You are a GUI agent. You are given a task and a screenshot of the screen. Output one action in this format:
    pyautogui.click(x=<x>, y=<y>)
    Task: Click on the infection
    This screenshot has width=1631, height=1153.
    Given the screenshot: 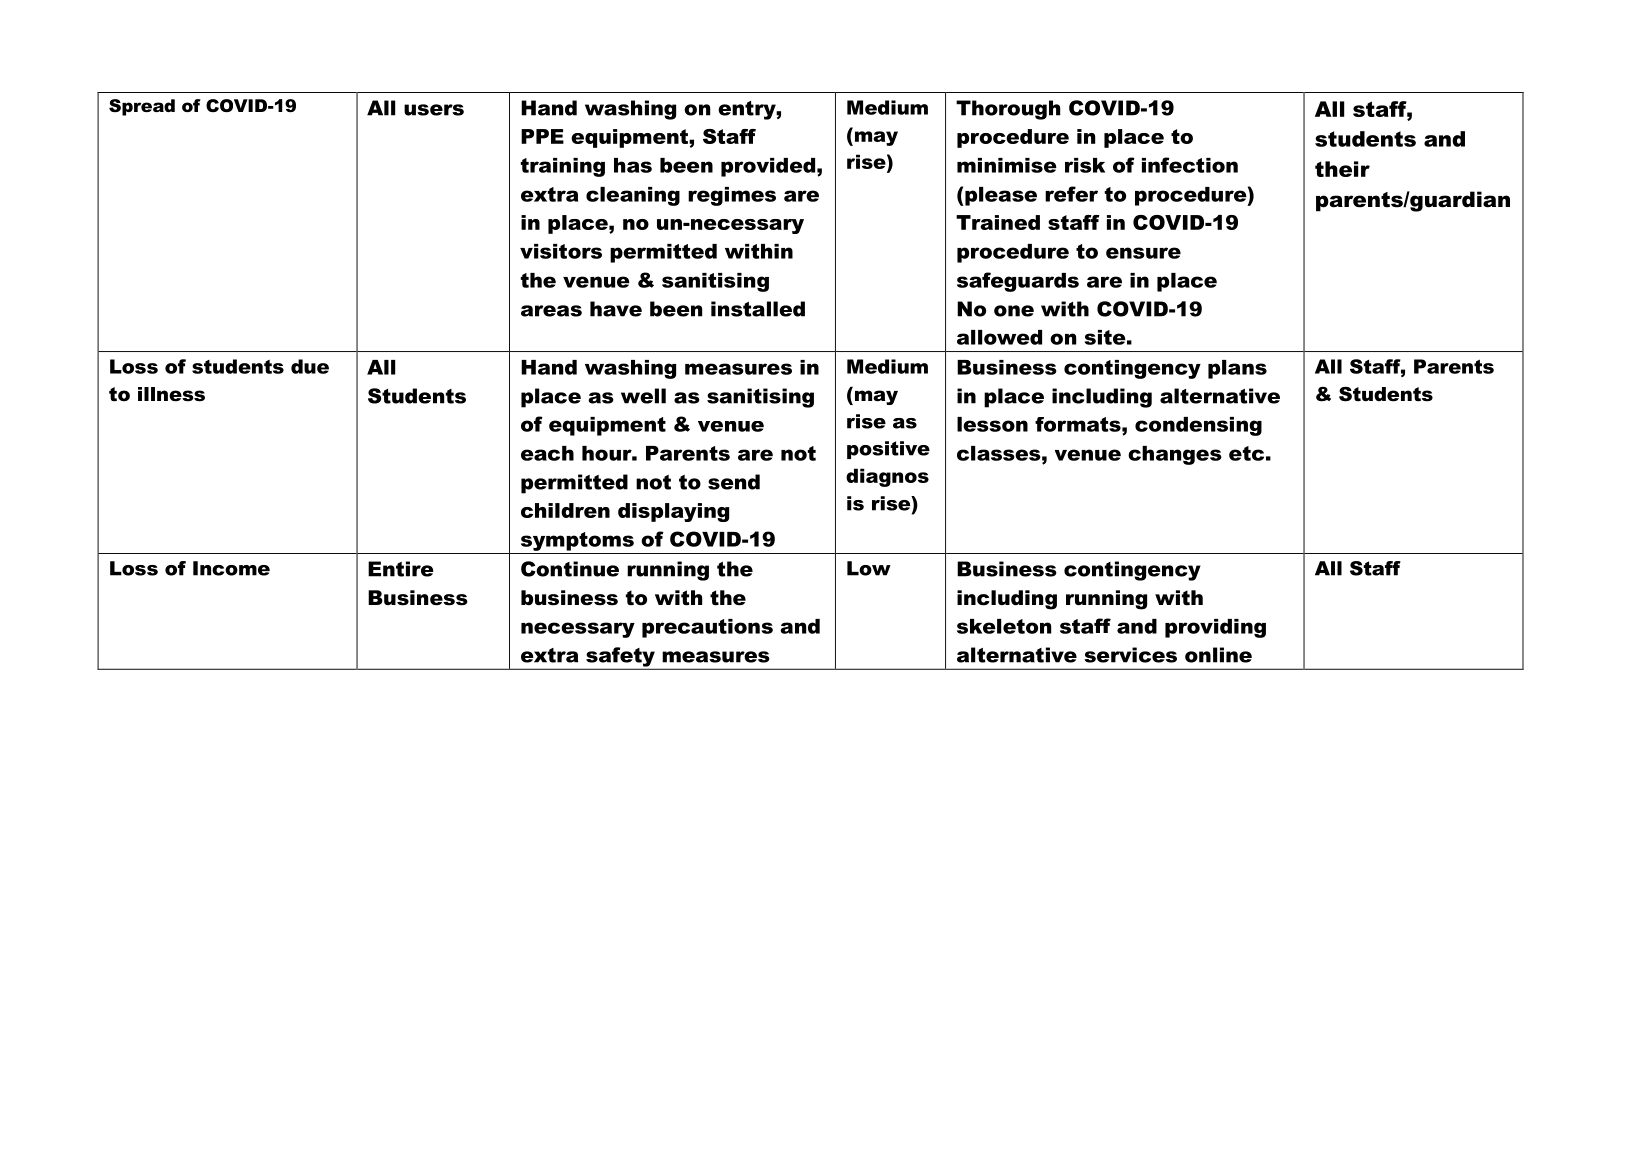 What is the action you would take?
    pyautogui.click(x=1190, y=165)
